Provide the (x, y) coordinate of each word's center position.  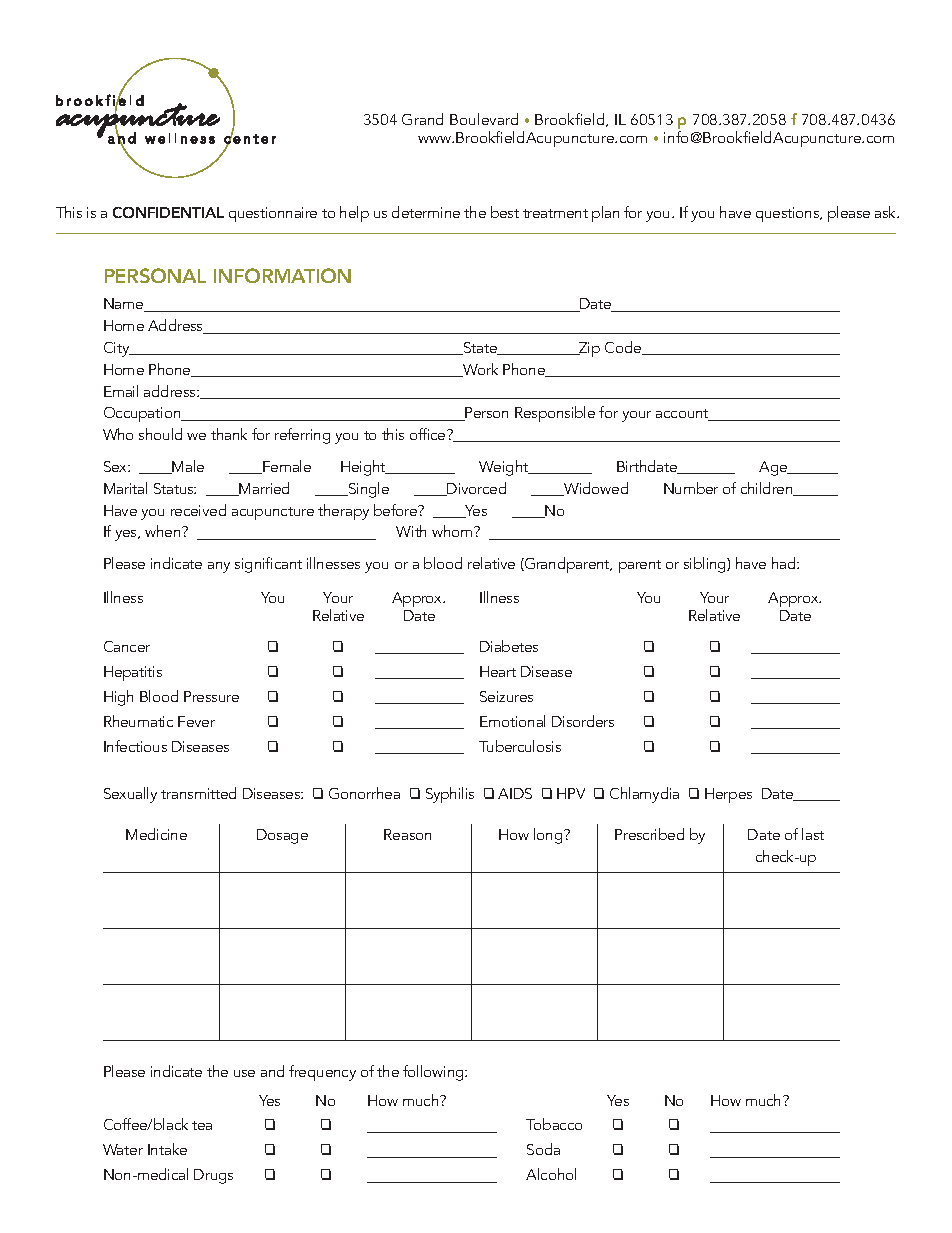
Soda (543, 1149)
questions (789, 214)
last (813, 834)
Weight (505, 468)
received (198, 510)
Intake (167, 1149)
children (768, 489)
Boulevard (484, 119)
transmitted (198, 793)
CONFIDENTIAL (168, 212)
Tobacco (554, 1124)
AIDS (515, 793)
